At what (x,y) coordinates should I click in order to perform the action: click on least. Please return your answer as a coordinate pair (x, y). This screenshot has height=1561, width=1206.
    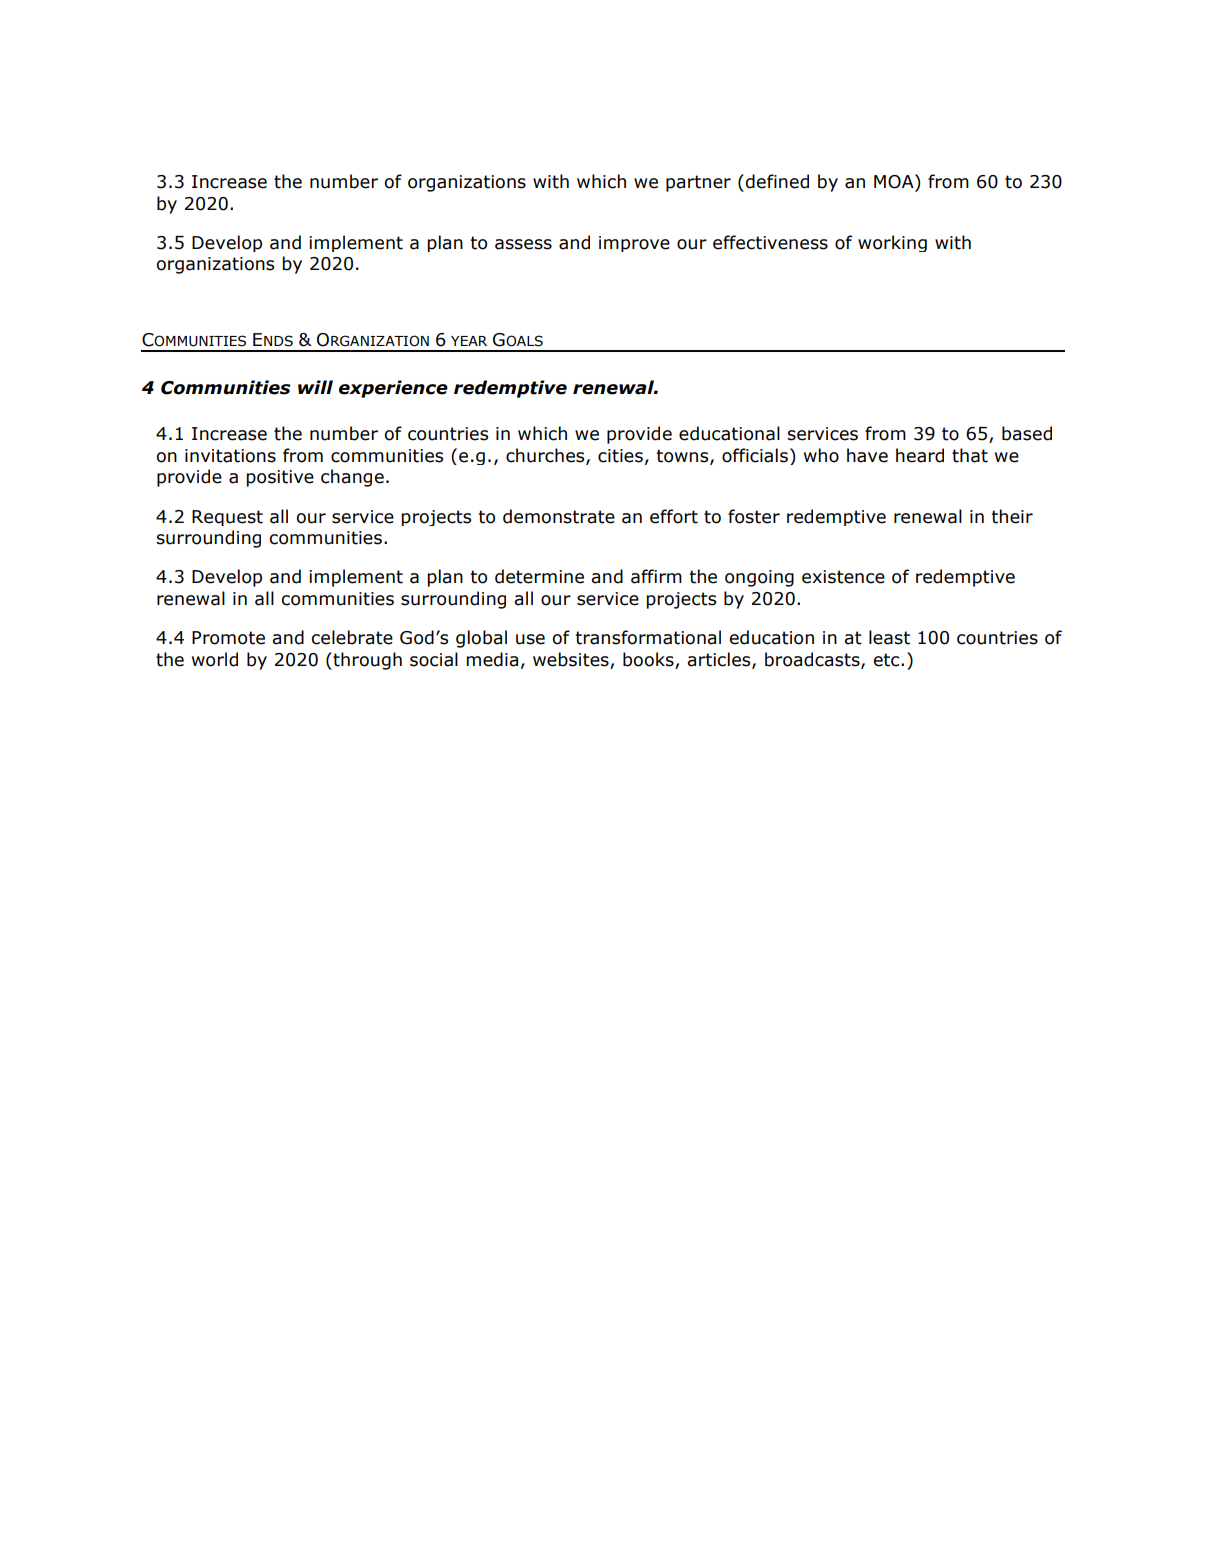
    Looking at the image, I should click on (889, 637).
